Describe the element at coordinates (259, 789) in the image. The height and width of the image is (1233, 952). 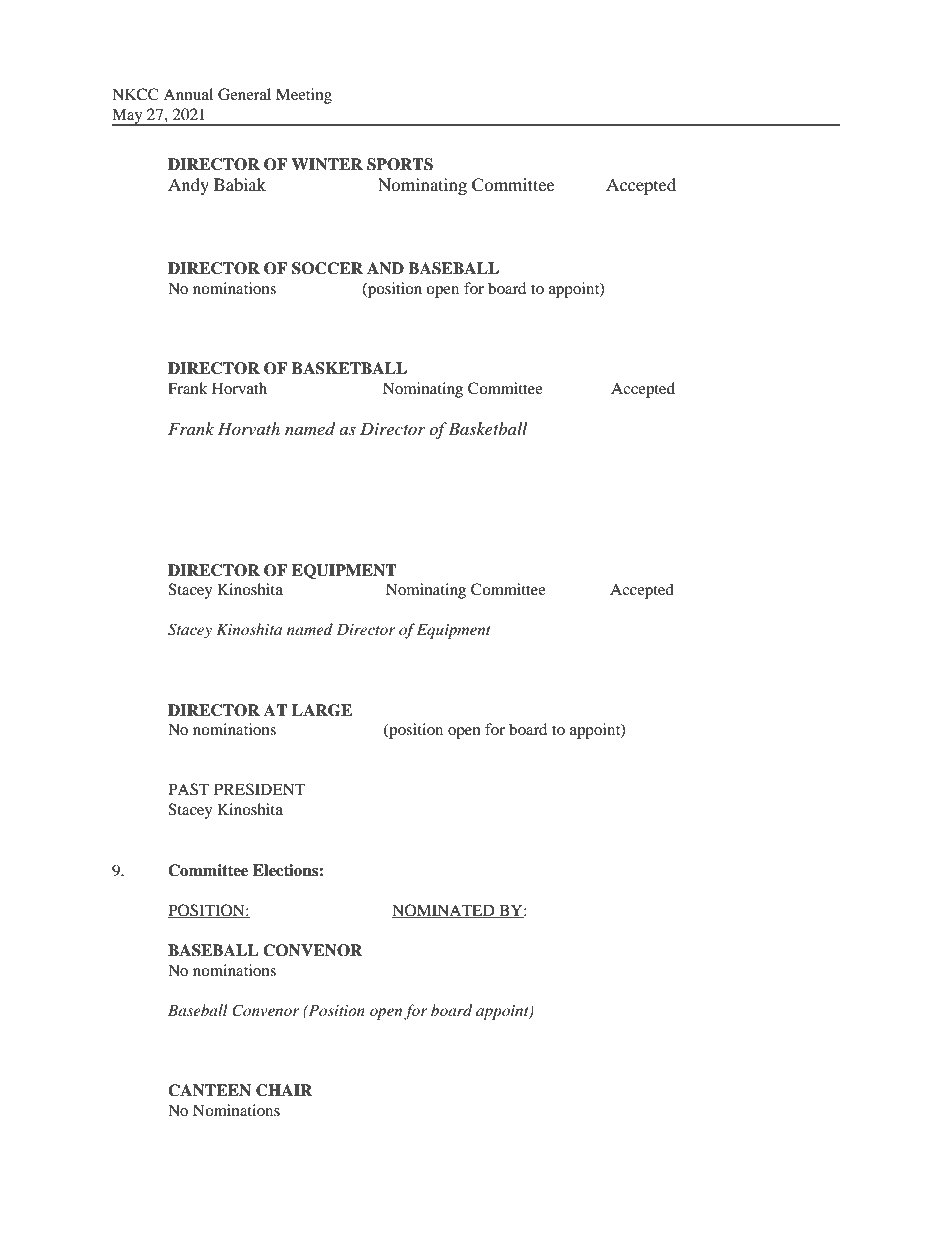
I see `PRESIDENT` at that location.
